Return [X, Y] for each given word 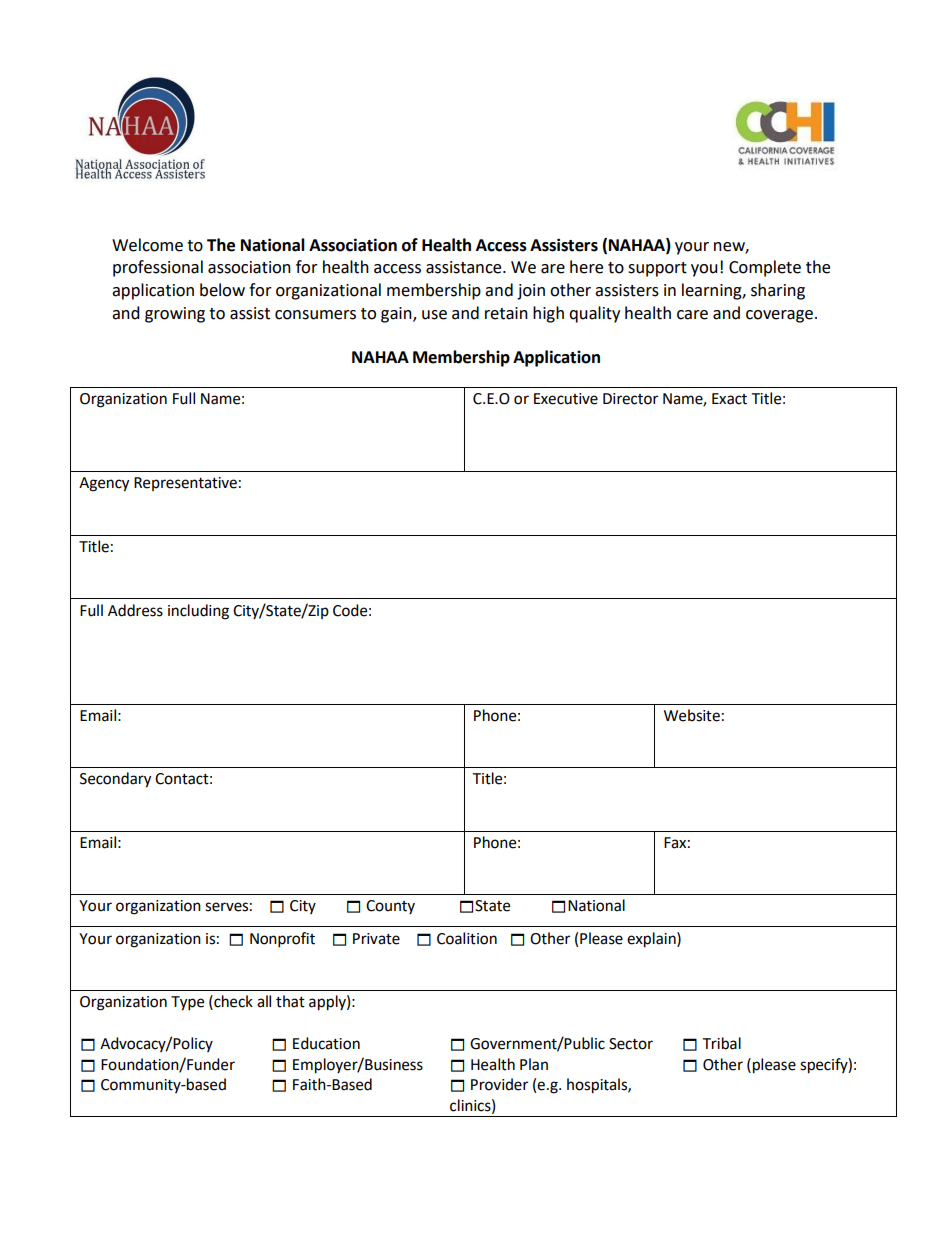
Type [187, 1003]
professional [158, 268]
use [434, 315]
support [657, 269]
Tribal [721, 1043]
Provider [499, 1084]
